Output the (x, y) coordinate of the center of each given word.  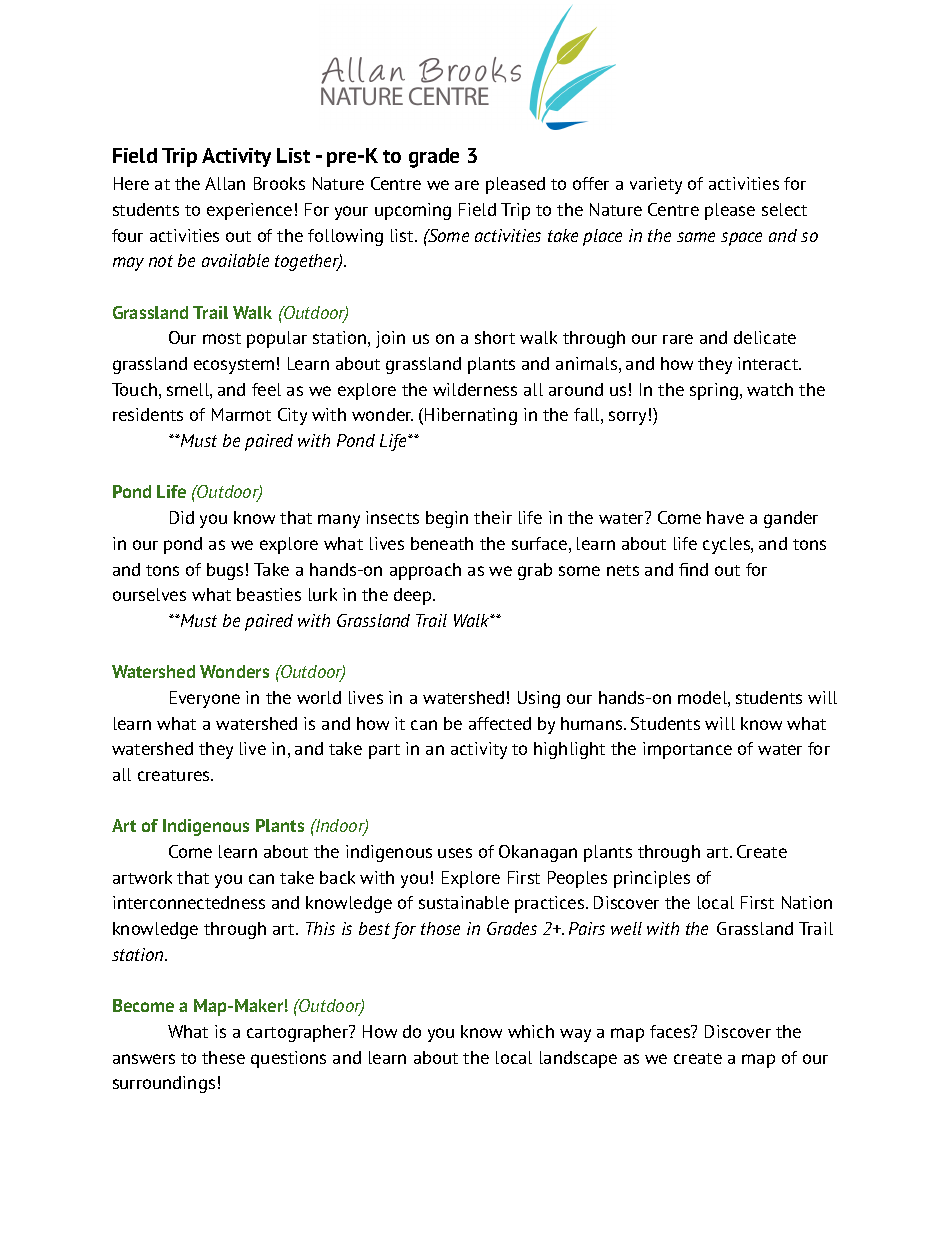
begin (447, 519)
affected (500, 723)
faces (671, 1031)
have (725, 517)
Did (182, 517)
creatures (175, 775)
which (531, 1031)
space (741, 239)
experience (249, 211)
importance (687, 750)
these (223, 1057)
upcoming (413, 211)
